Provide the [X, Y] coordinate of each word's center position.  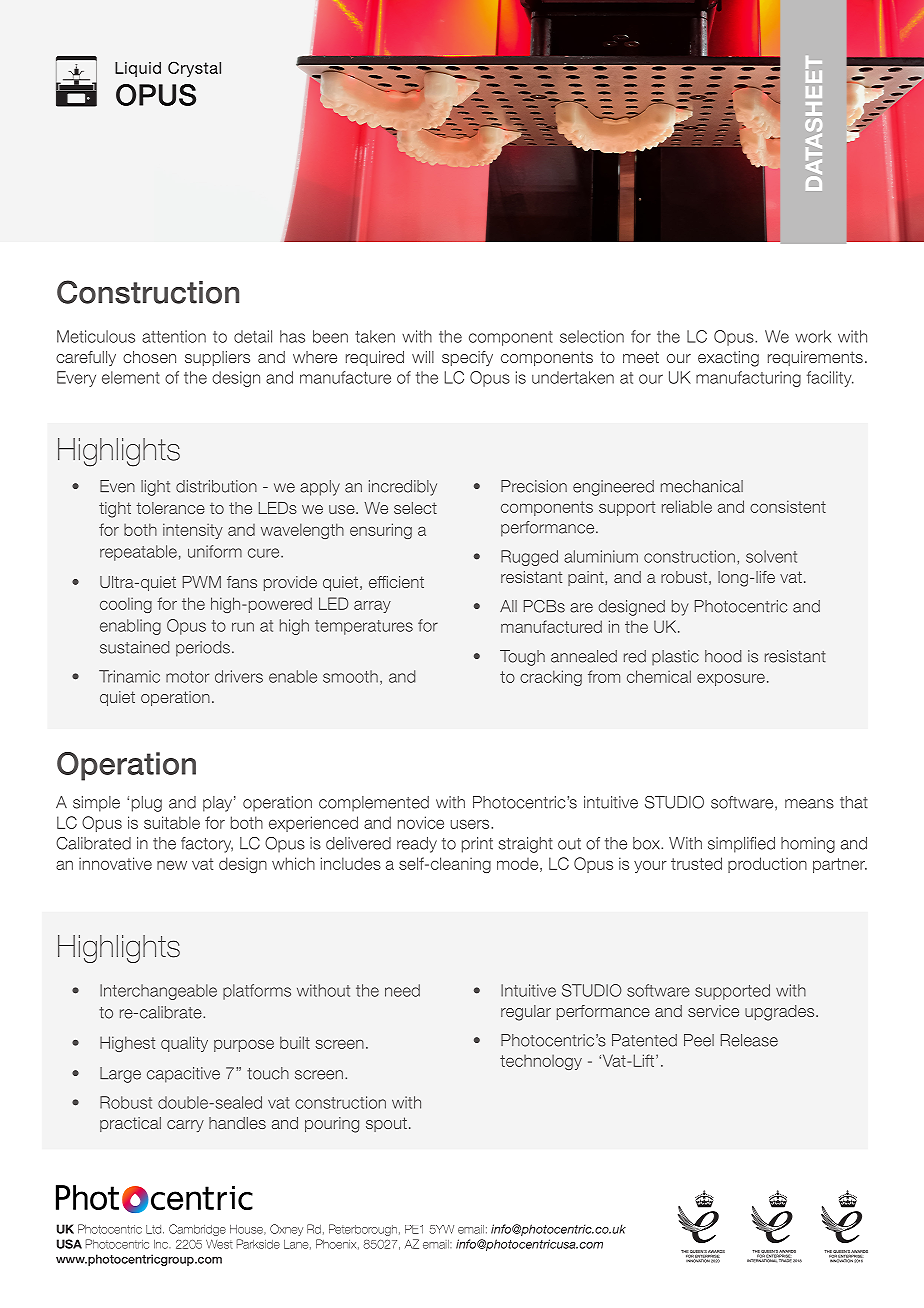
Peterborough [363, 1230]
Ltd [153, 1229]
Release [749, 1040]
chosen [149, 357]
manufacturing [748, 379]
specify [467, 358]
